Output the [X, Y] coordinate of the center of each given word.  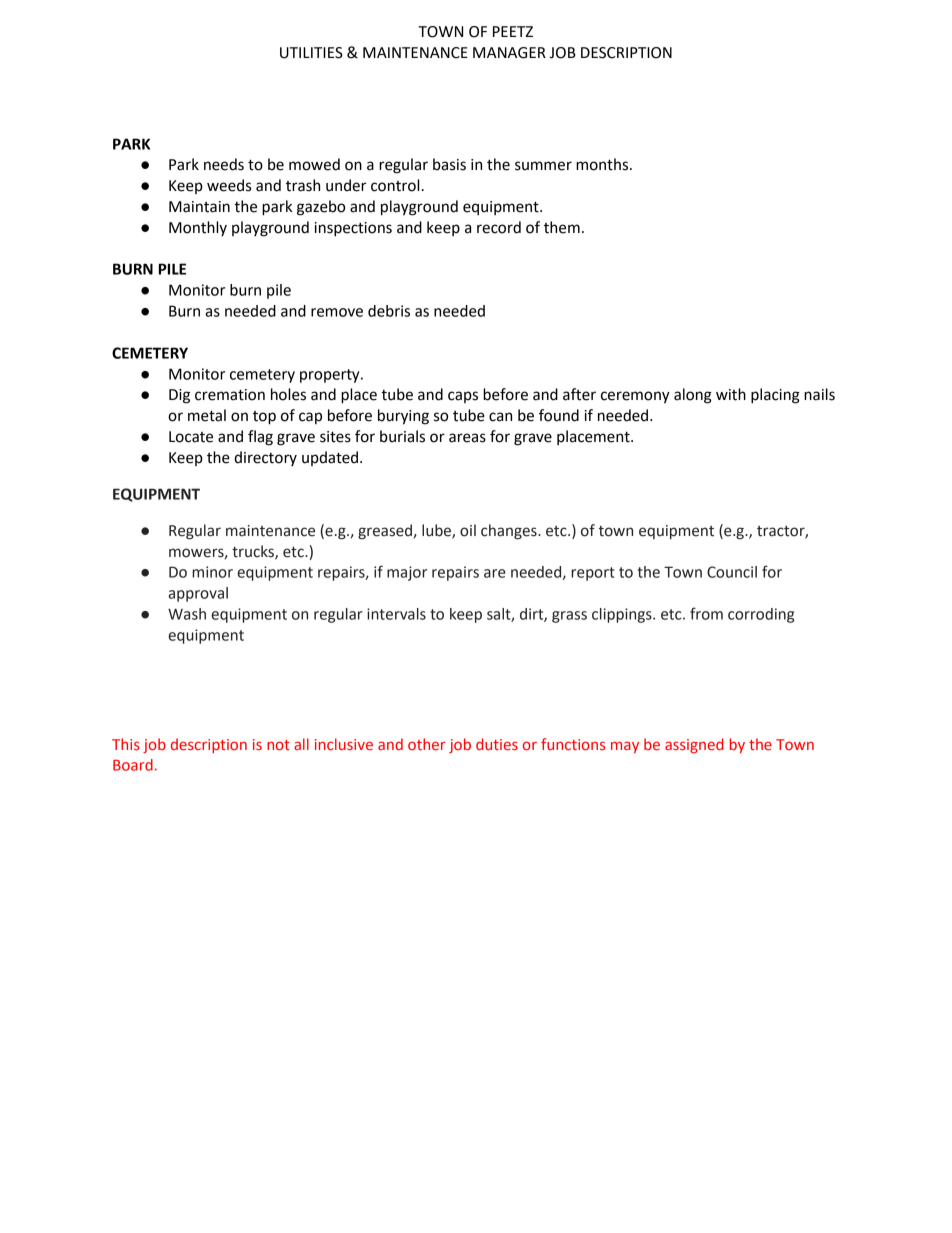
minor [212, 572]
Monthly [198, 228]
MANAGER [509, 53]
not [278, 745]
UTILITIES [311, 53]
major [407, 573]
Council [732, 572]
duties [497, 744]
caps [463, 397]
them [562, 227]
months [603, 164]
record [499, 227]
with [731, 394]
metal [207, 415]
